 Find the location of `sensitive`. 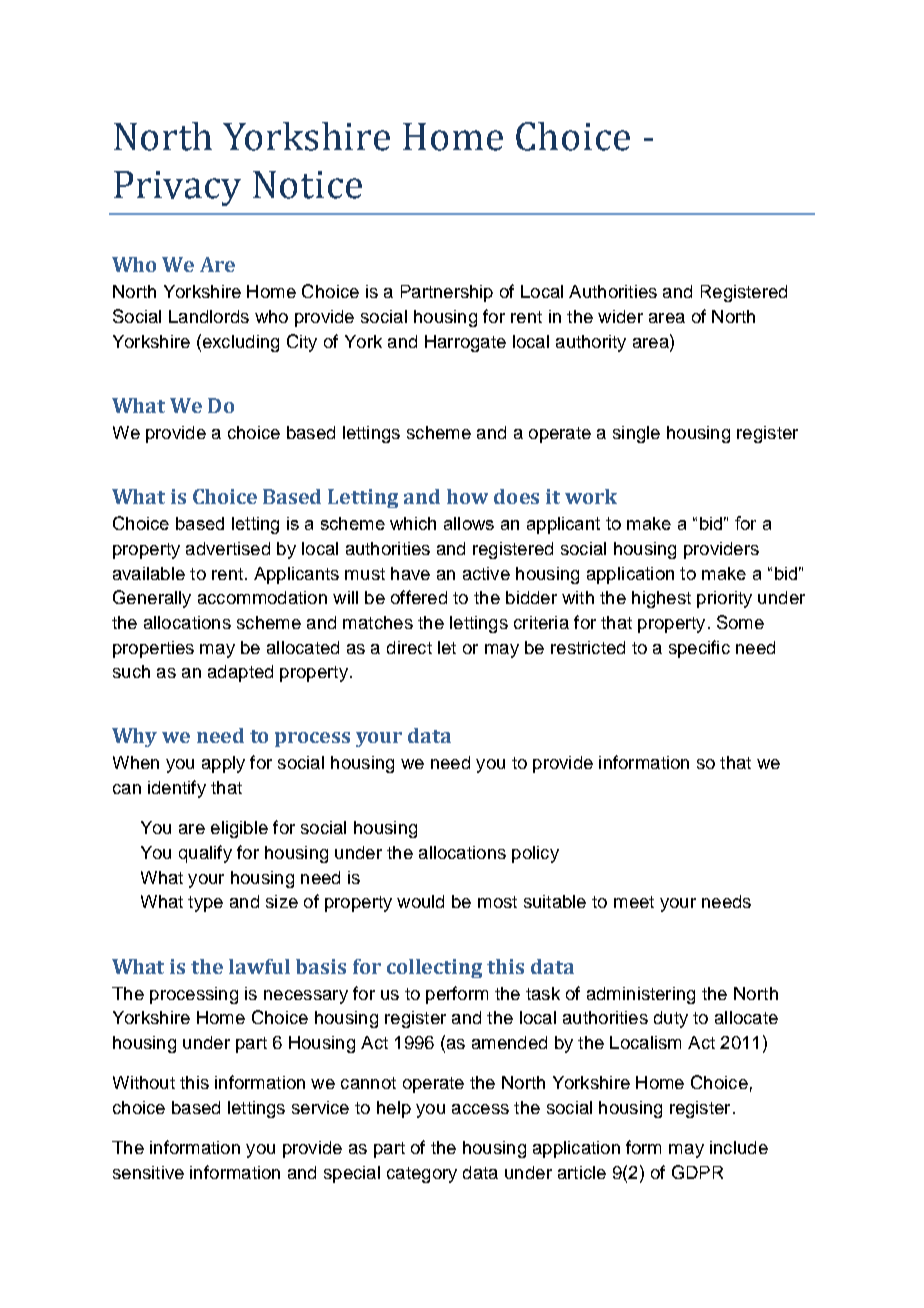

sensitive is located at coordinates (148, 1172).
